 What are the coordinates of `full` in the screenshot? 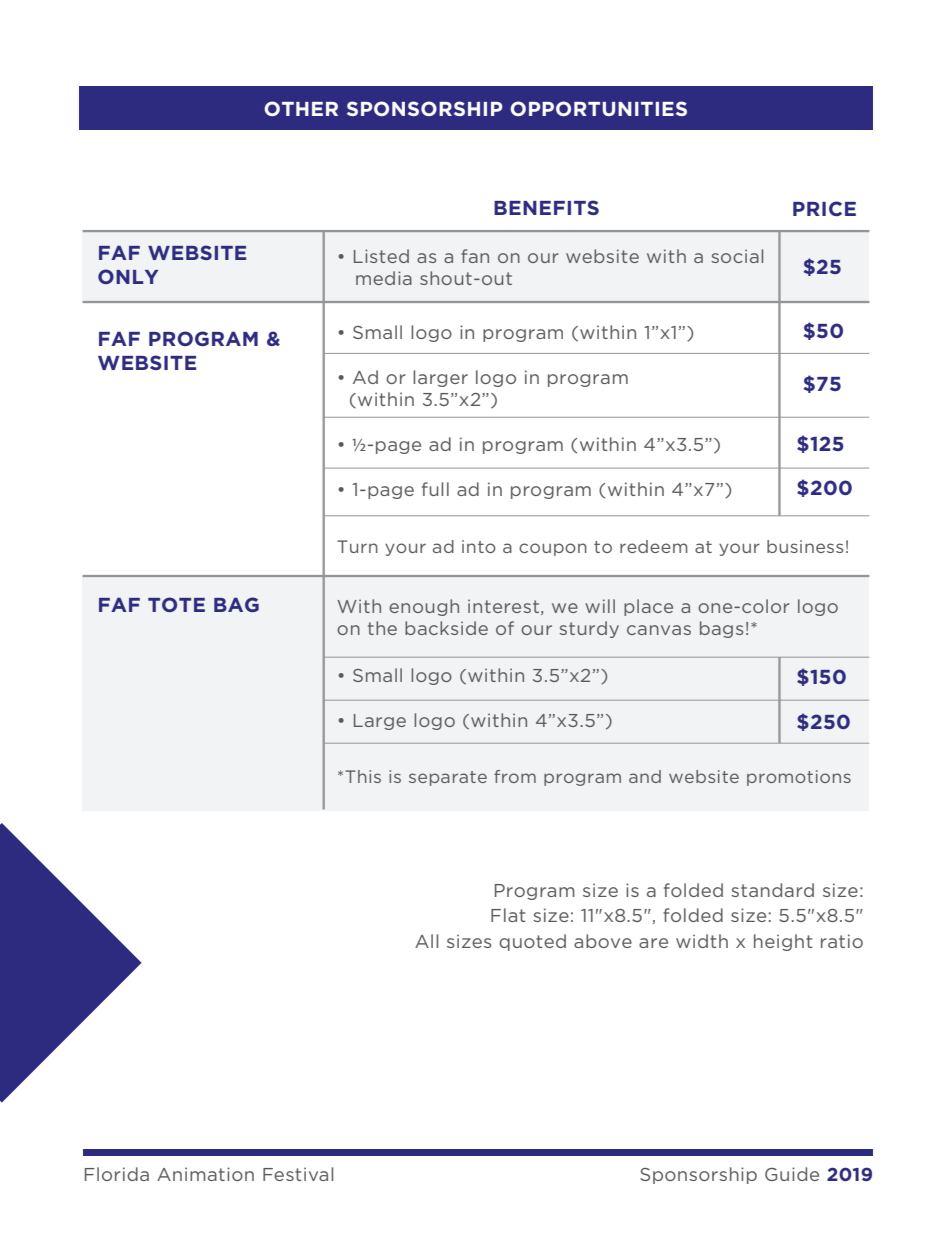 It's located at (435, 489).
